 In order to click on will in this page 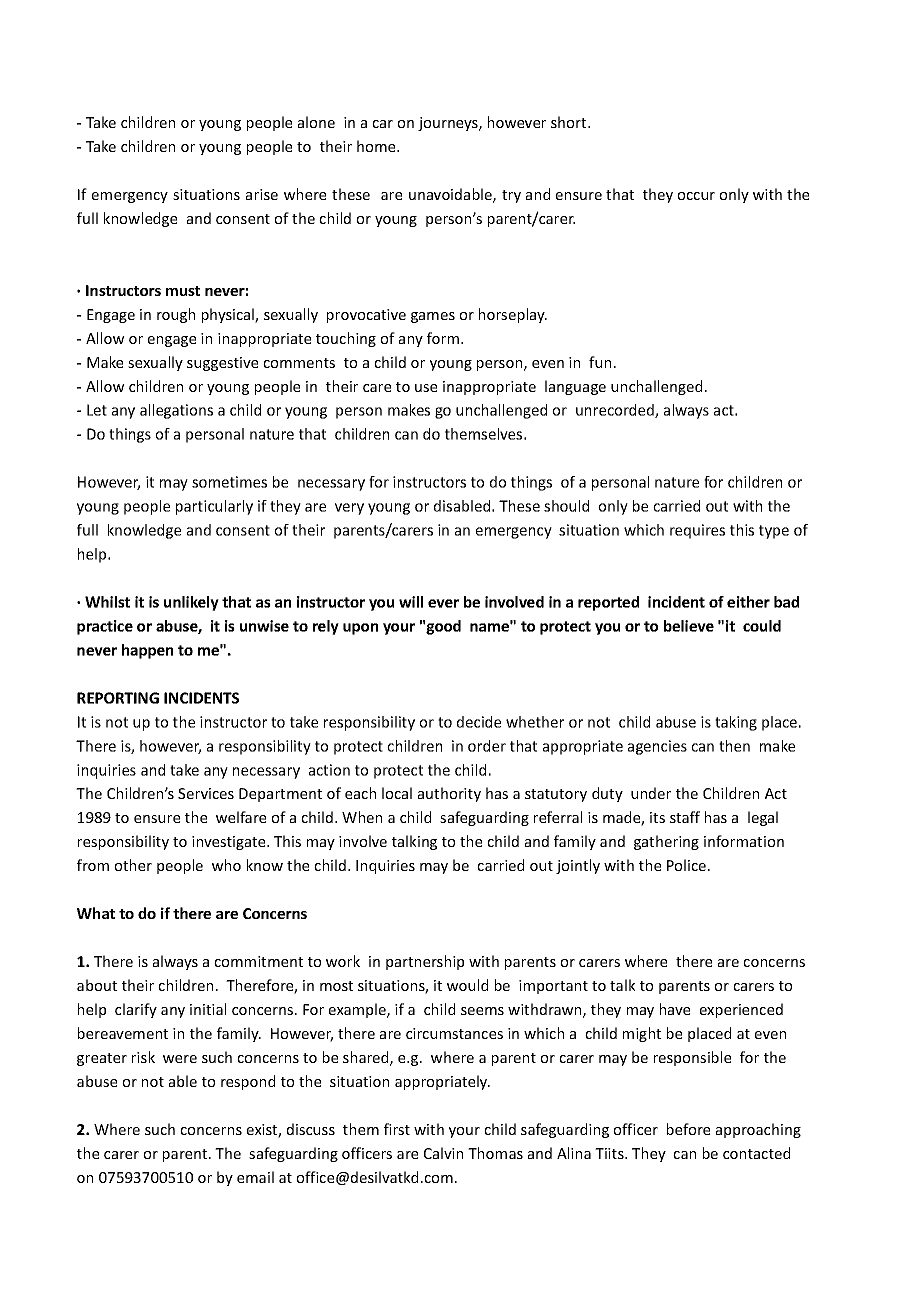, I will do `click(411, 602)`.
